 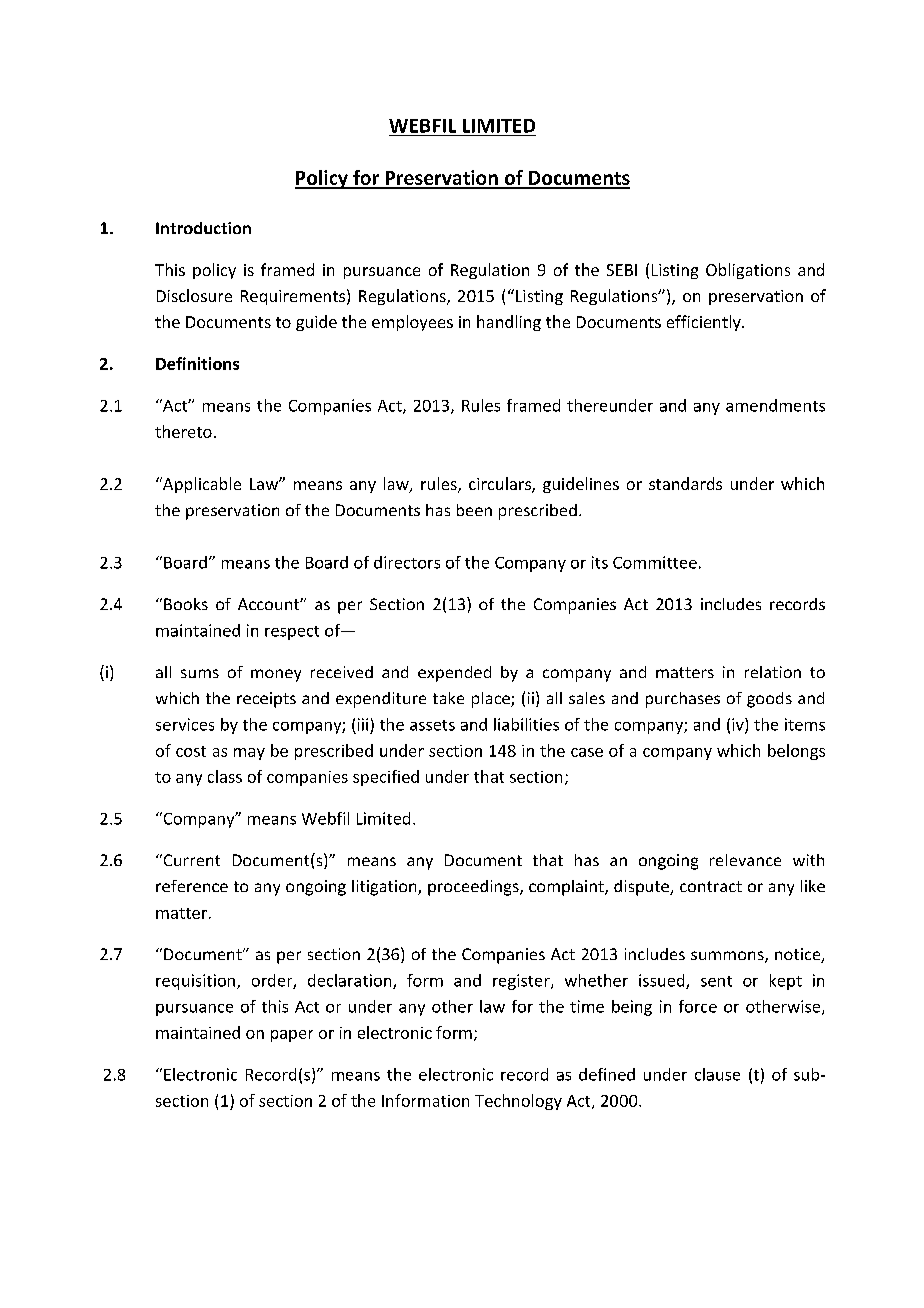 I want to click on Introduction, so click(x=203, y=228).
